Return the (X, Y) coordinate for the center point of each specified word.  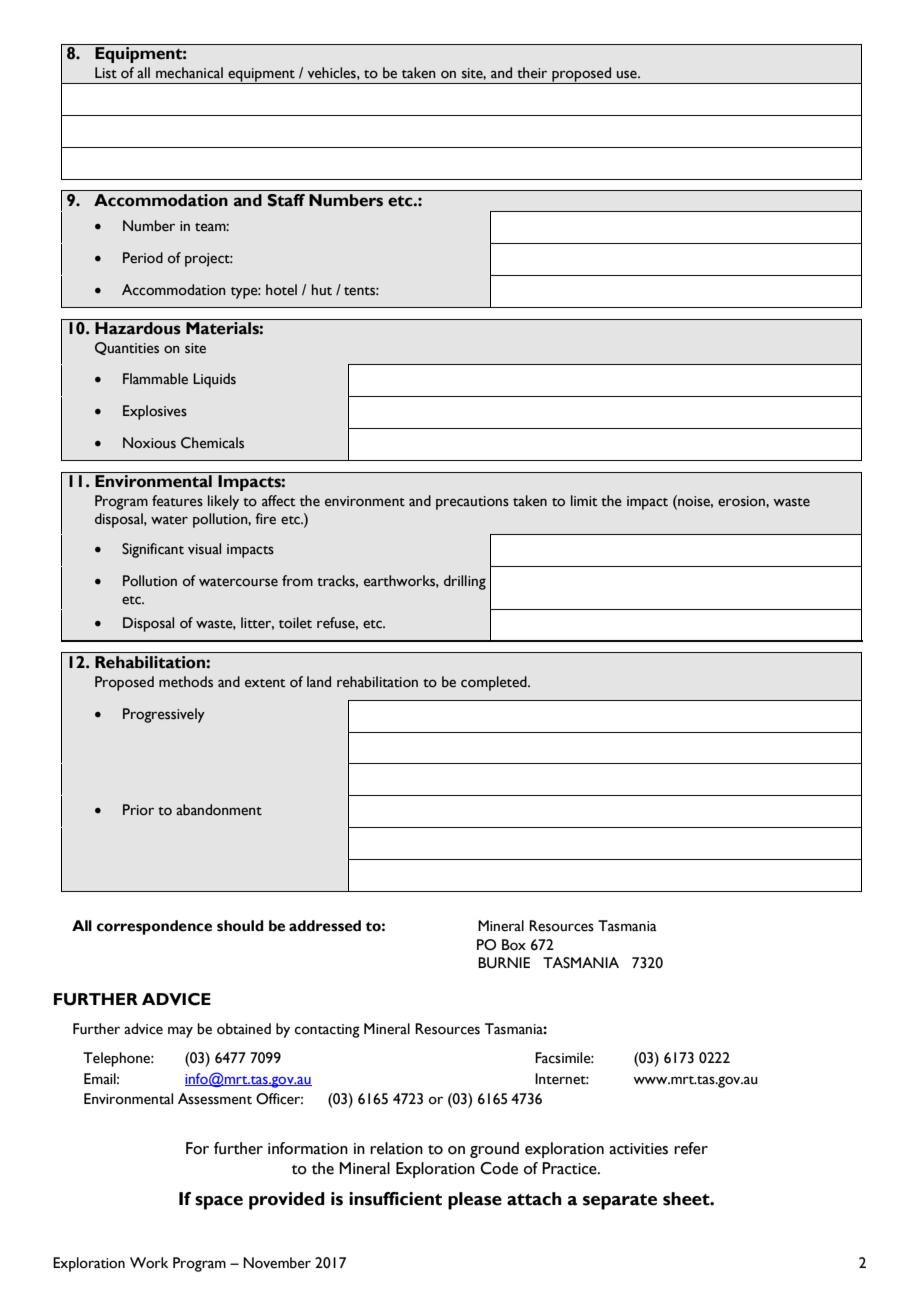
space (219, 1203)
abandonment (219, 810)
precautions (472, 503)
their (532, 73)
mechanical (189, 73)
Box (514, 945)
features (177, 501)
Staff (286, 200)
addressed (325, 926)
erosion (742, 501)
